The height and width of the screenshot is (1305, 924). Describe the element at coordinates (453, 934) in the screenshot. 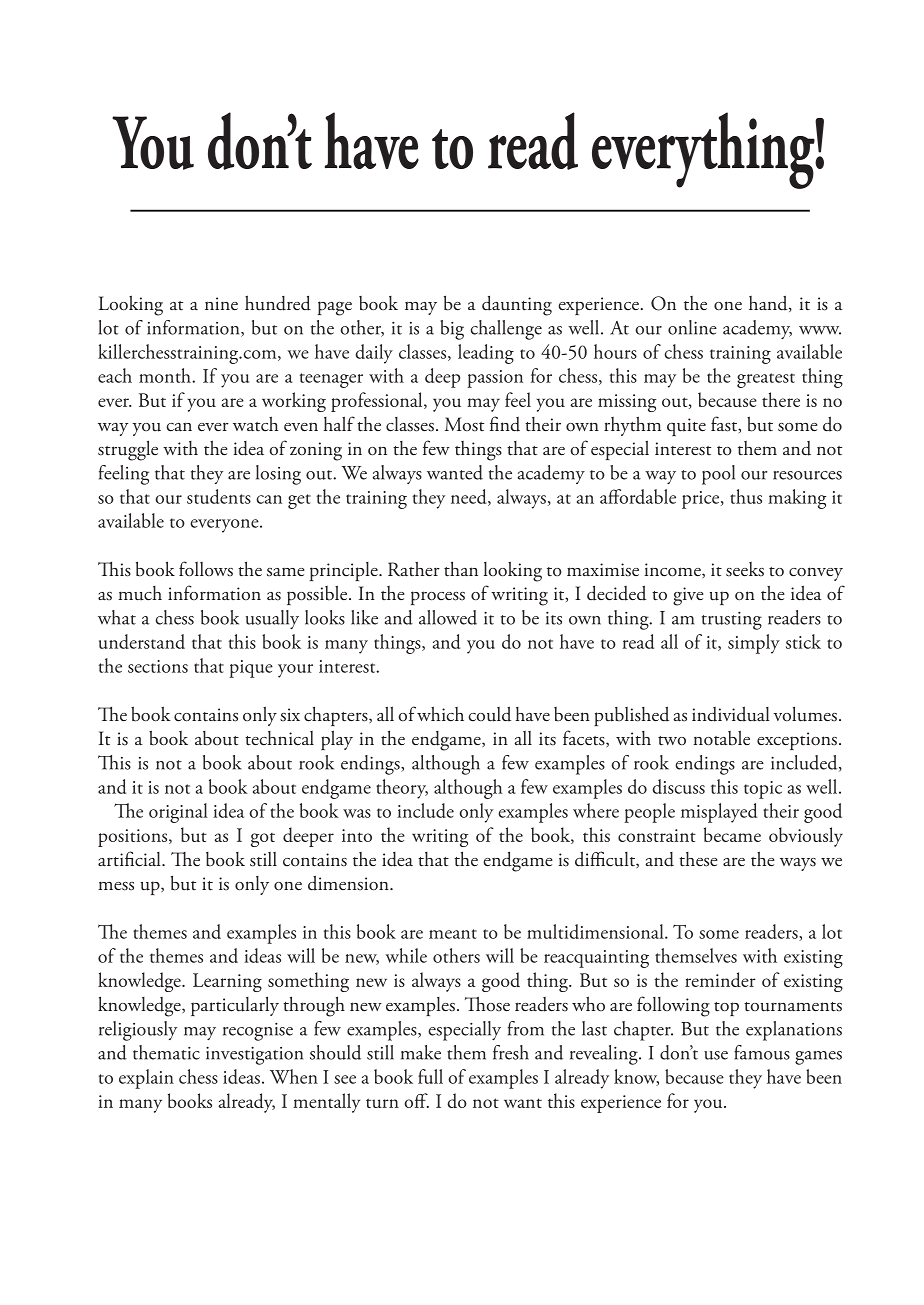

I see `meant` at that location.
